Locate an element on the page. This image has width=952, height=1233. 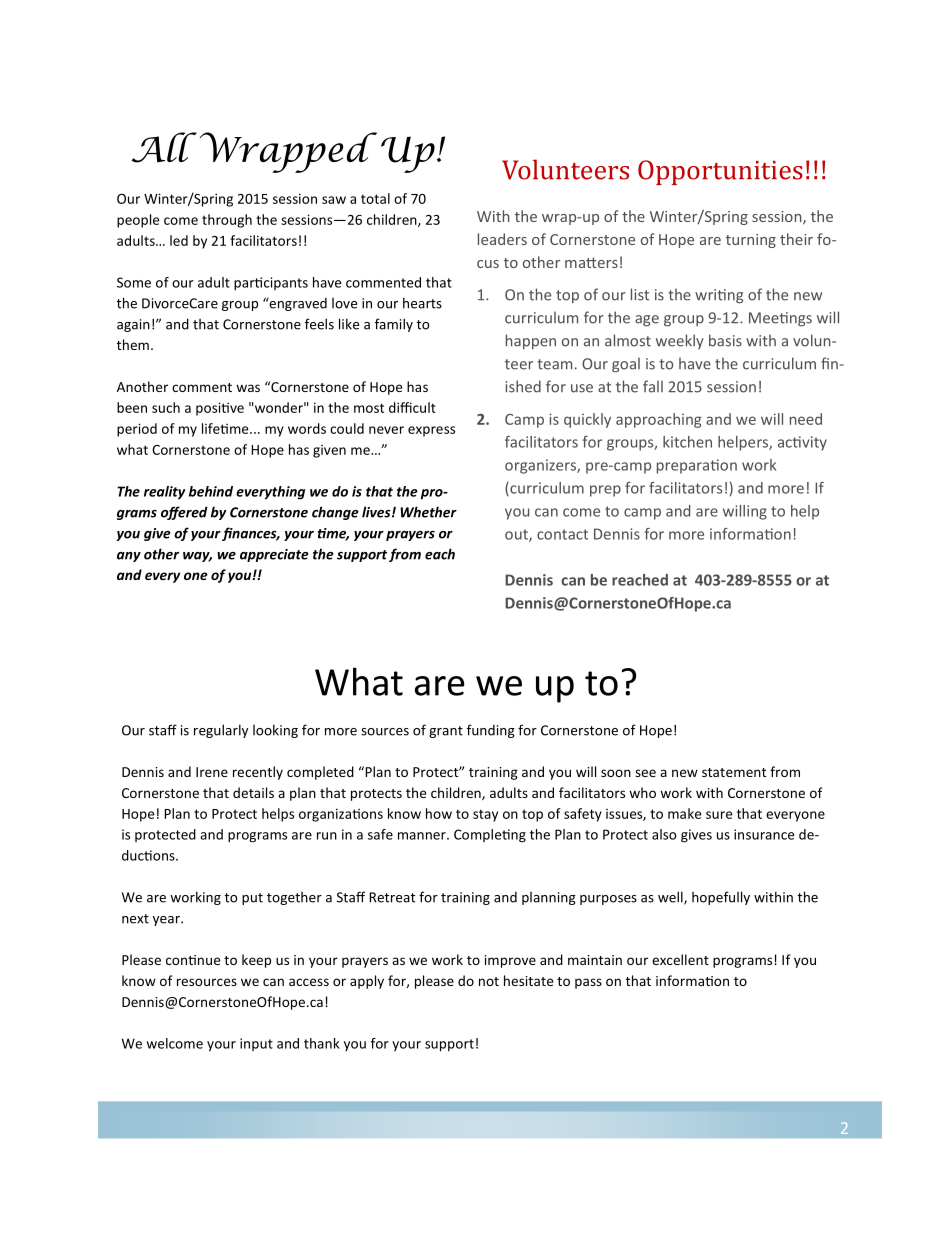
details is located at coordinates (253, 792).
